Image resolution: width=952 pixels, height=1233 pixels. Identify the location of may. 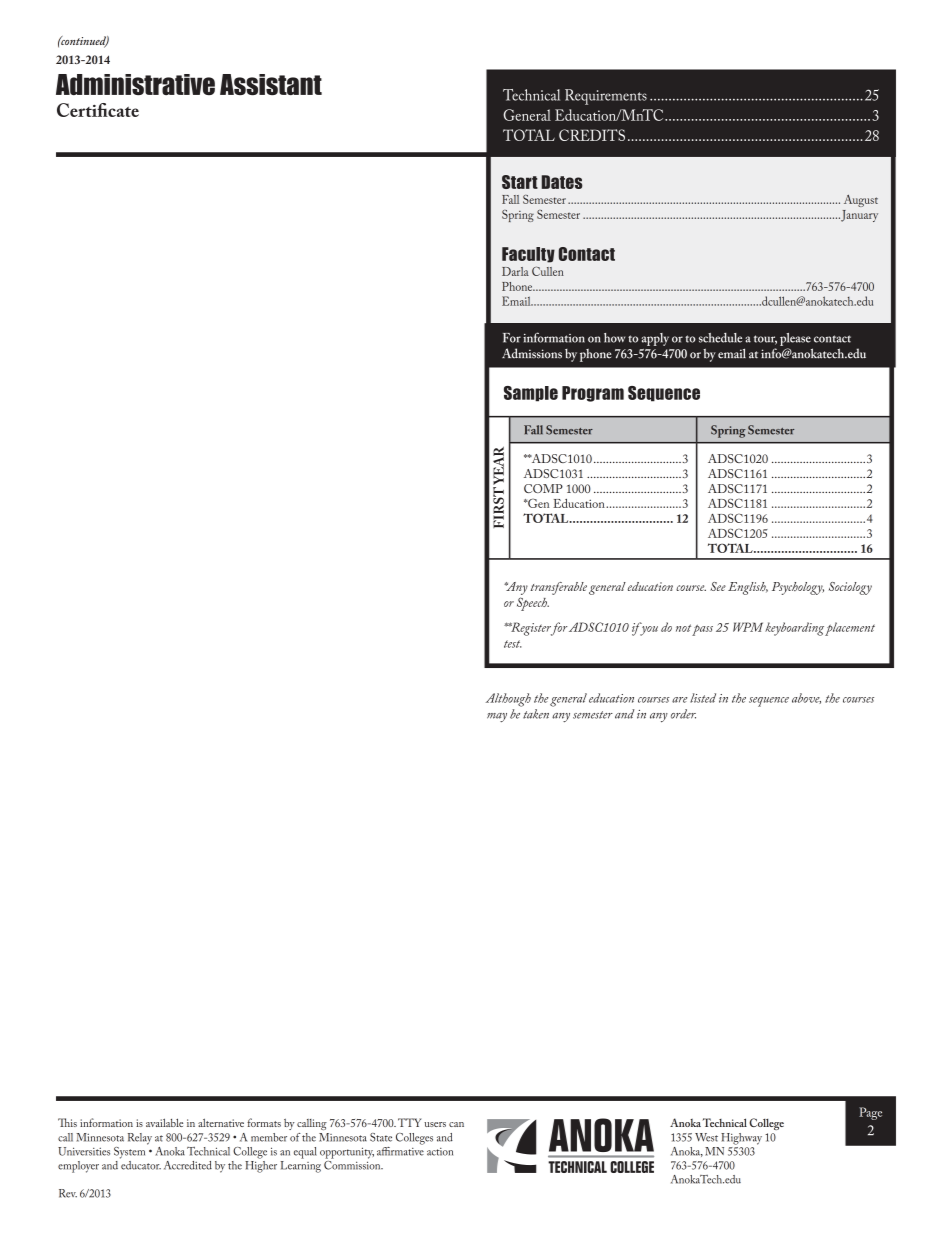
(497, 717).
